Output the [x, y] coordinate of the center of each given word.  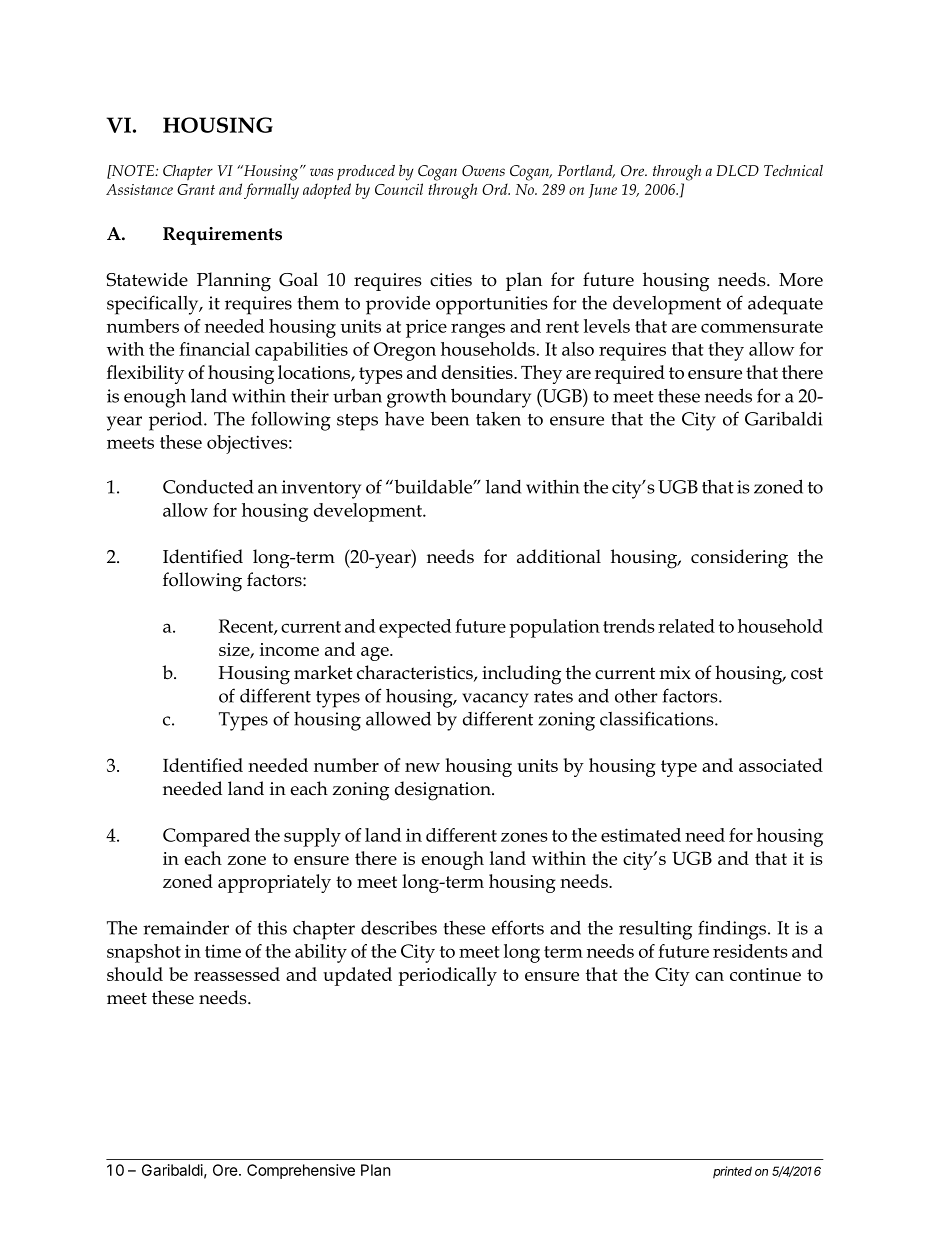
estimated [641, 835]
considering [739, 559]
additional [559, 556]
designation [444, 791]
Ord [496, 189]
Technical [793, 170]
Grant [196, 189]
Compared [206, 837]
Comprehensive [301, 1171]
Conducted [208, 487]
